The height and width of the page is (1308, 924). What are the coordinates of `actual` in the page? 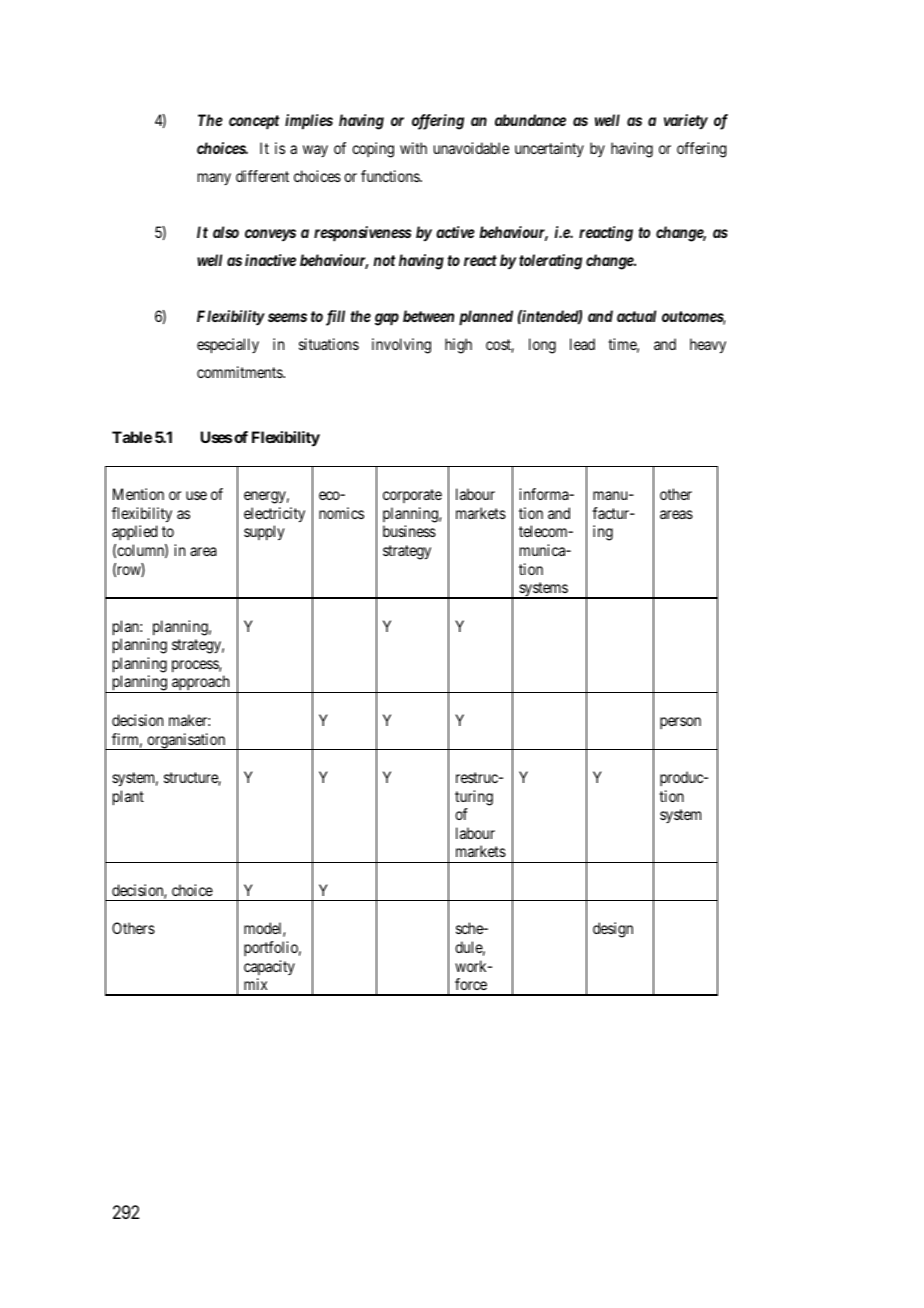 It's located at (636, 316).
